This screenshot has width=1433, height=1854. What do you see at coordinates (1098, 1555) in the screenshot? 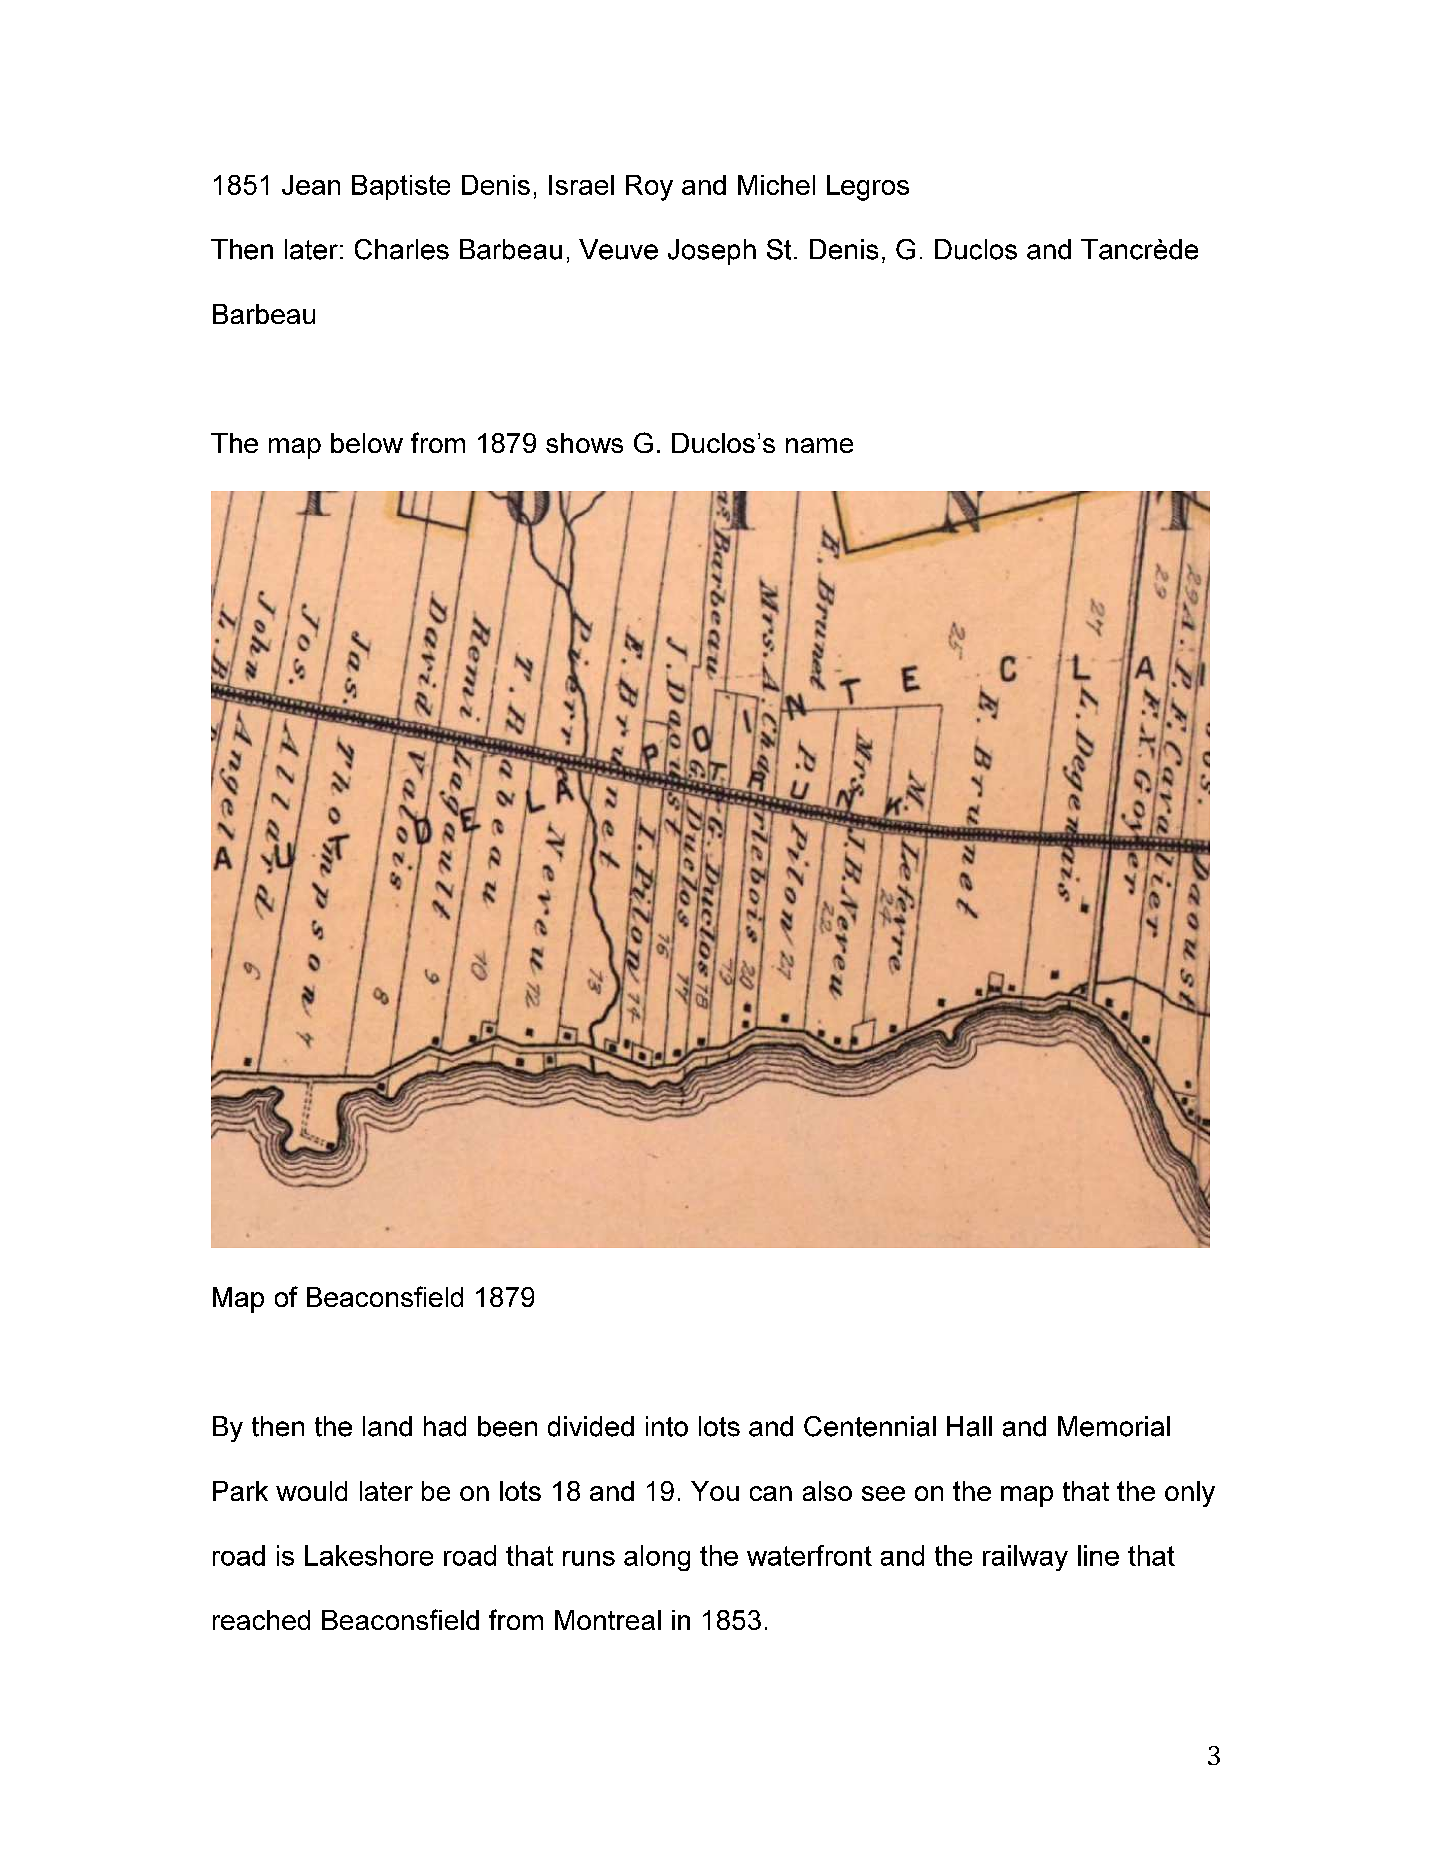
I see `line` at bounding box center [1098, 1555].
